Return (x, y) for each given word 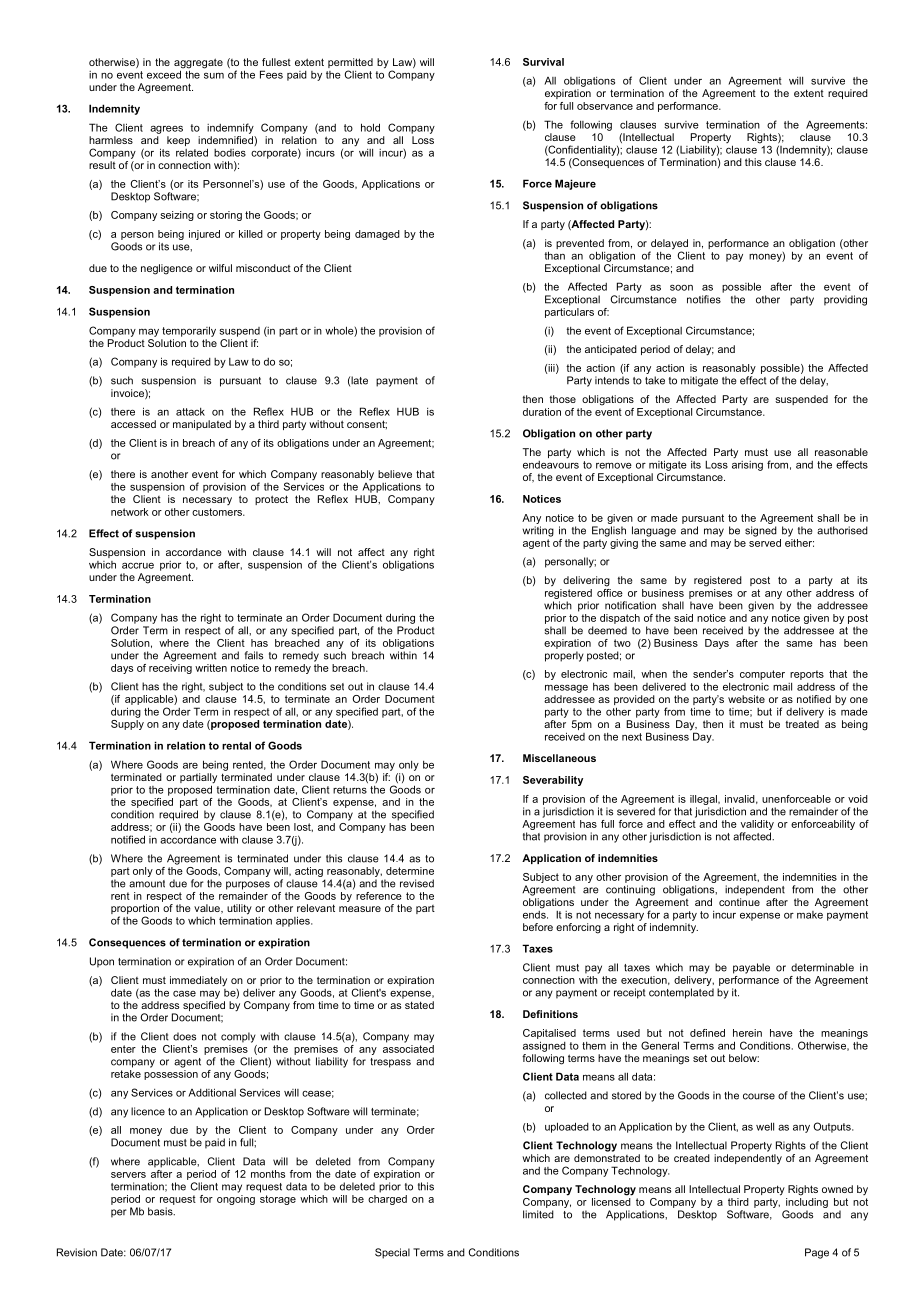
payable (751, 968)
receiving (170, 667)
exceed (165, 73)
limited (538, 1214)
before (538, 927)
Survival (543, 62)
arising (747, 464)
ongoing (236, 1198)
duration (542, 412)
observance (605, 106)
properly (564, 656)
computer (762, 675)
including (807, 1201)
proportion (135, 910)
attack (190, 412)
